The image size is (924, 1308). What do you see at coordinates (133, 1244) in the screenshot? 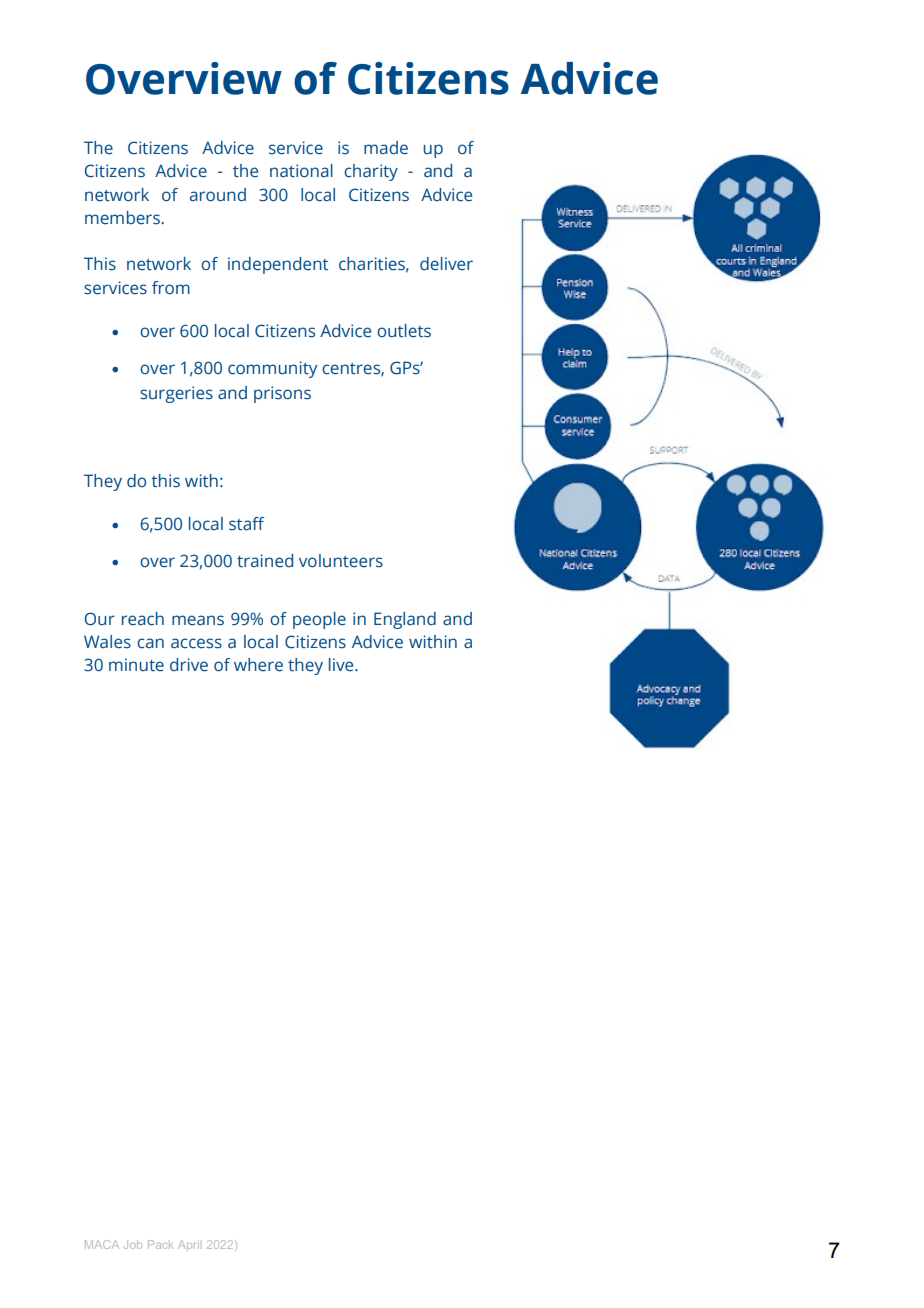
I see `Job` at bounding box center [133, 1244].
